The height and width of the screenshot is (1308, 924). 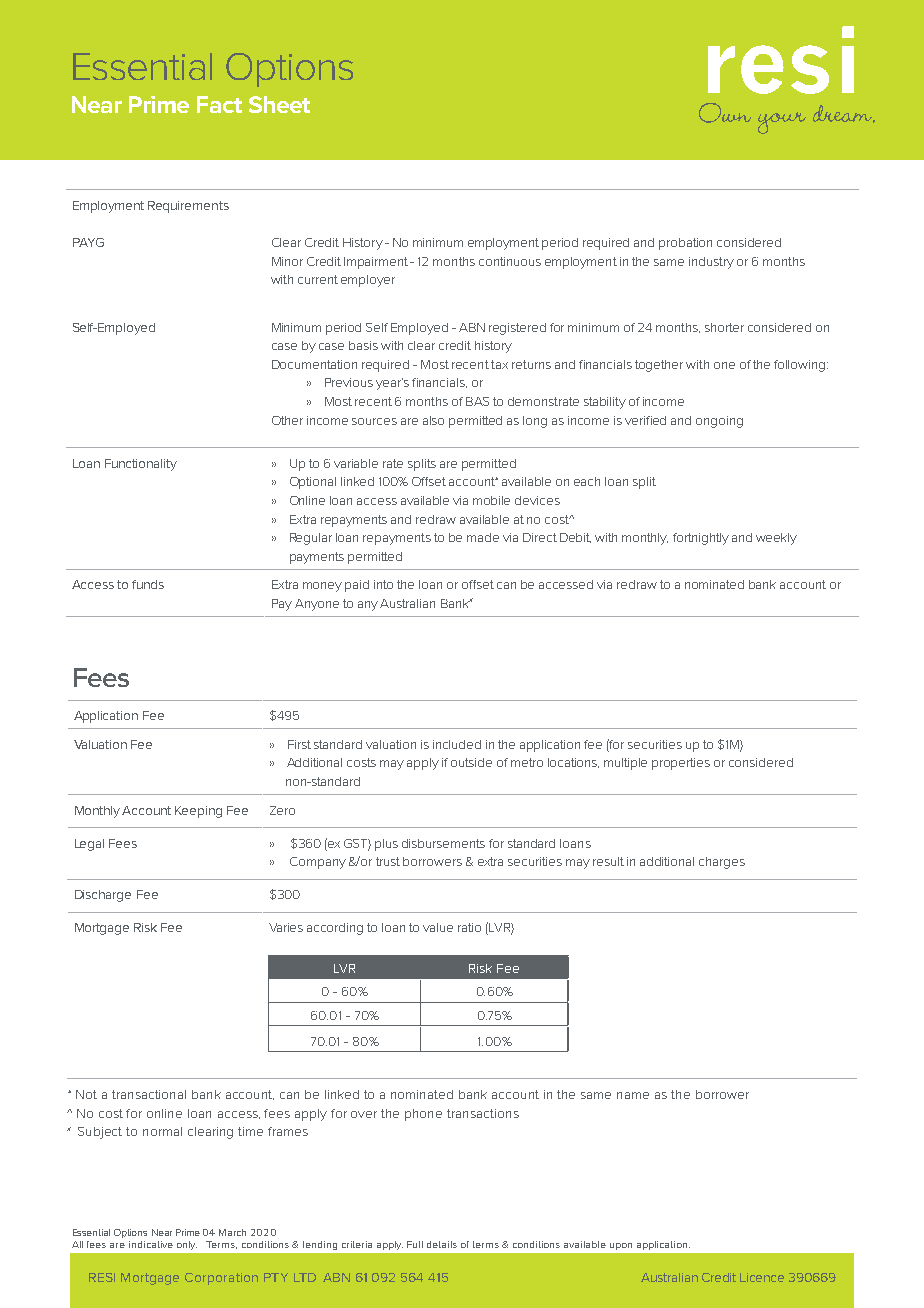 I want to click on Functionality, so click(x=141, y=465).
